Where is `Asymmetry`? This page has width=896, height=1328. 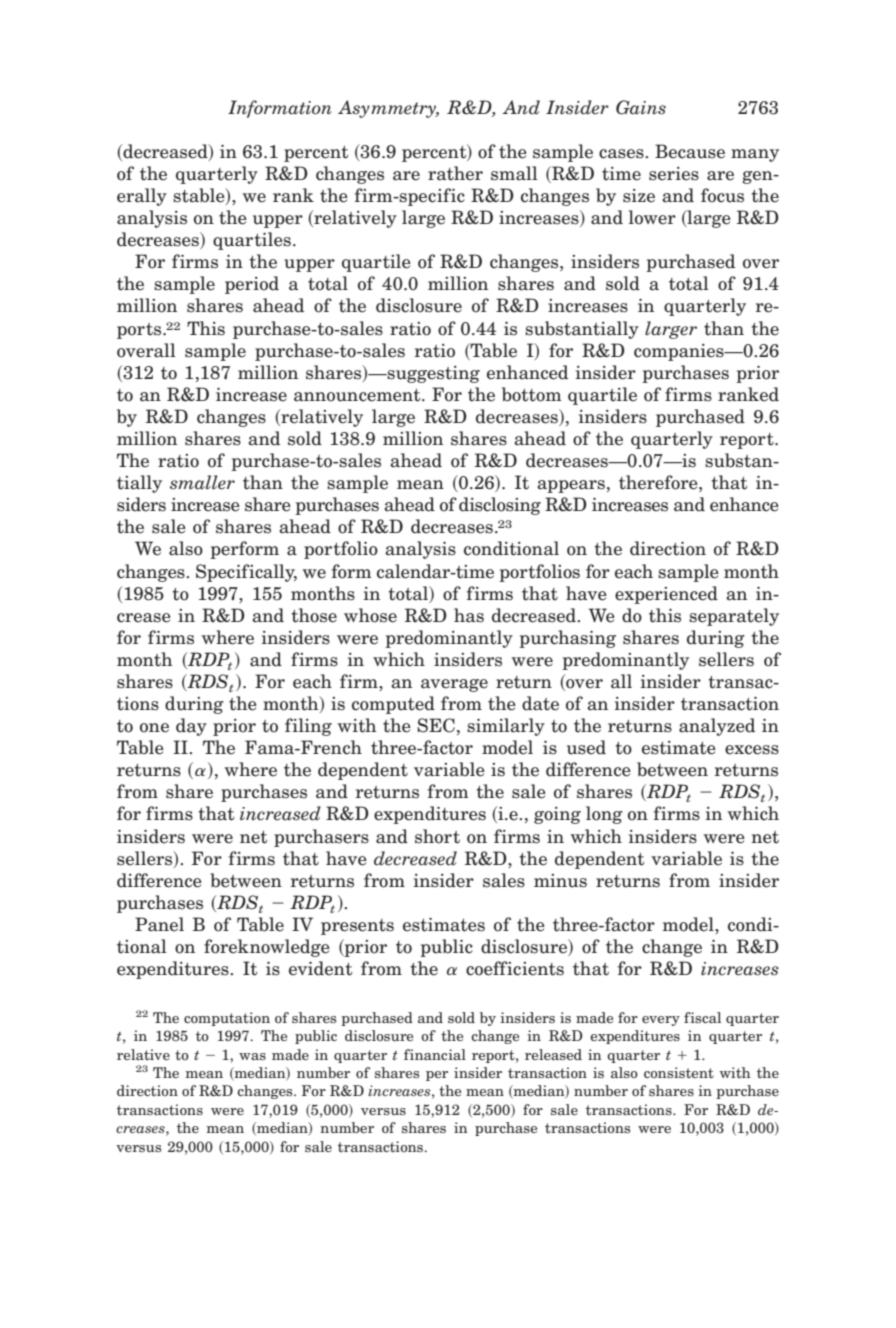
Asymmetry is located at coordinates (388, 109).
